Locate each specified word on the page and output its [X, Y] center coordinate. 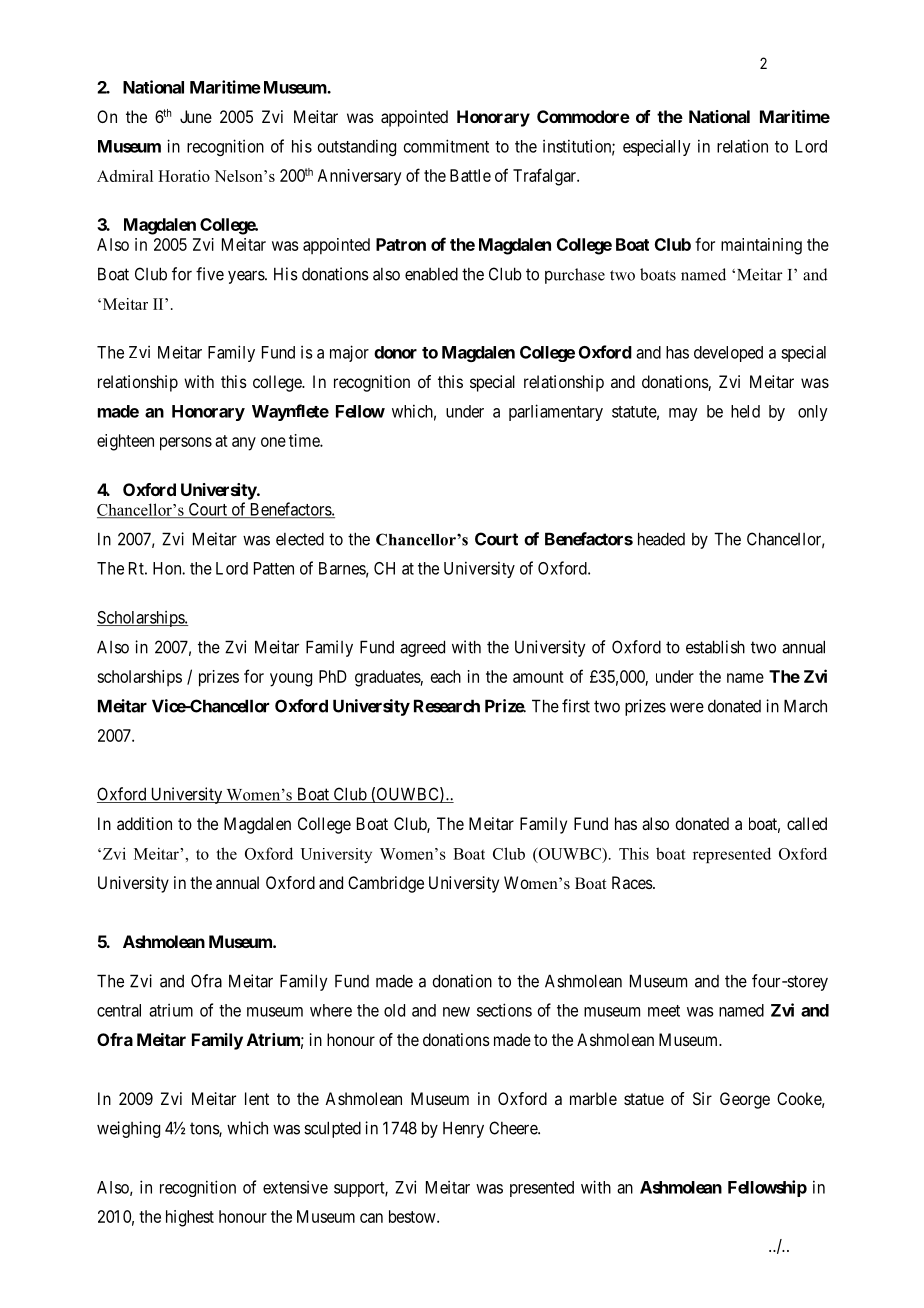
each [446, 676]
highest [190, 1218]
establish [715, 647]
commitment [446, 146]
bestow [413, 1216]
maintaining [761, 246]
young [291, 680]
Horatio [184, 176]
